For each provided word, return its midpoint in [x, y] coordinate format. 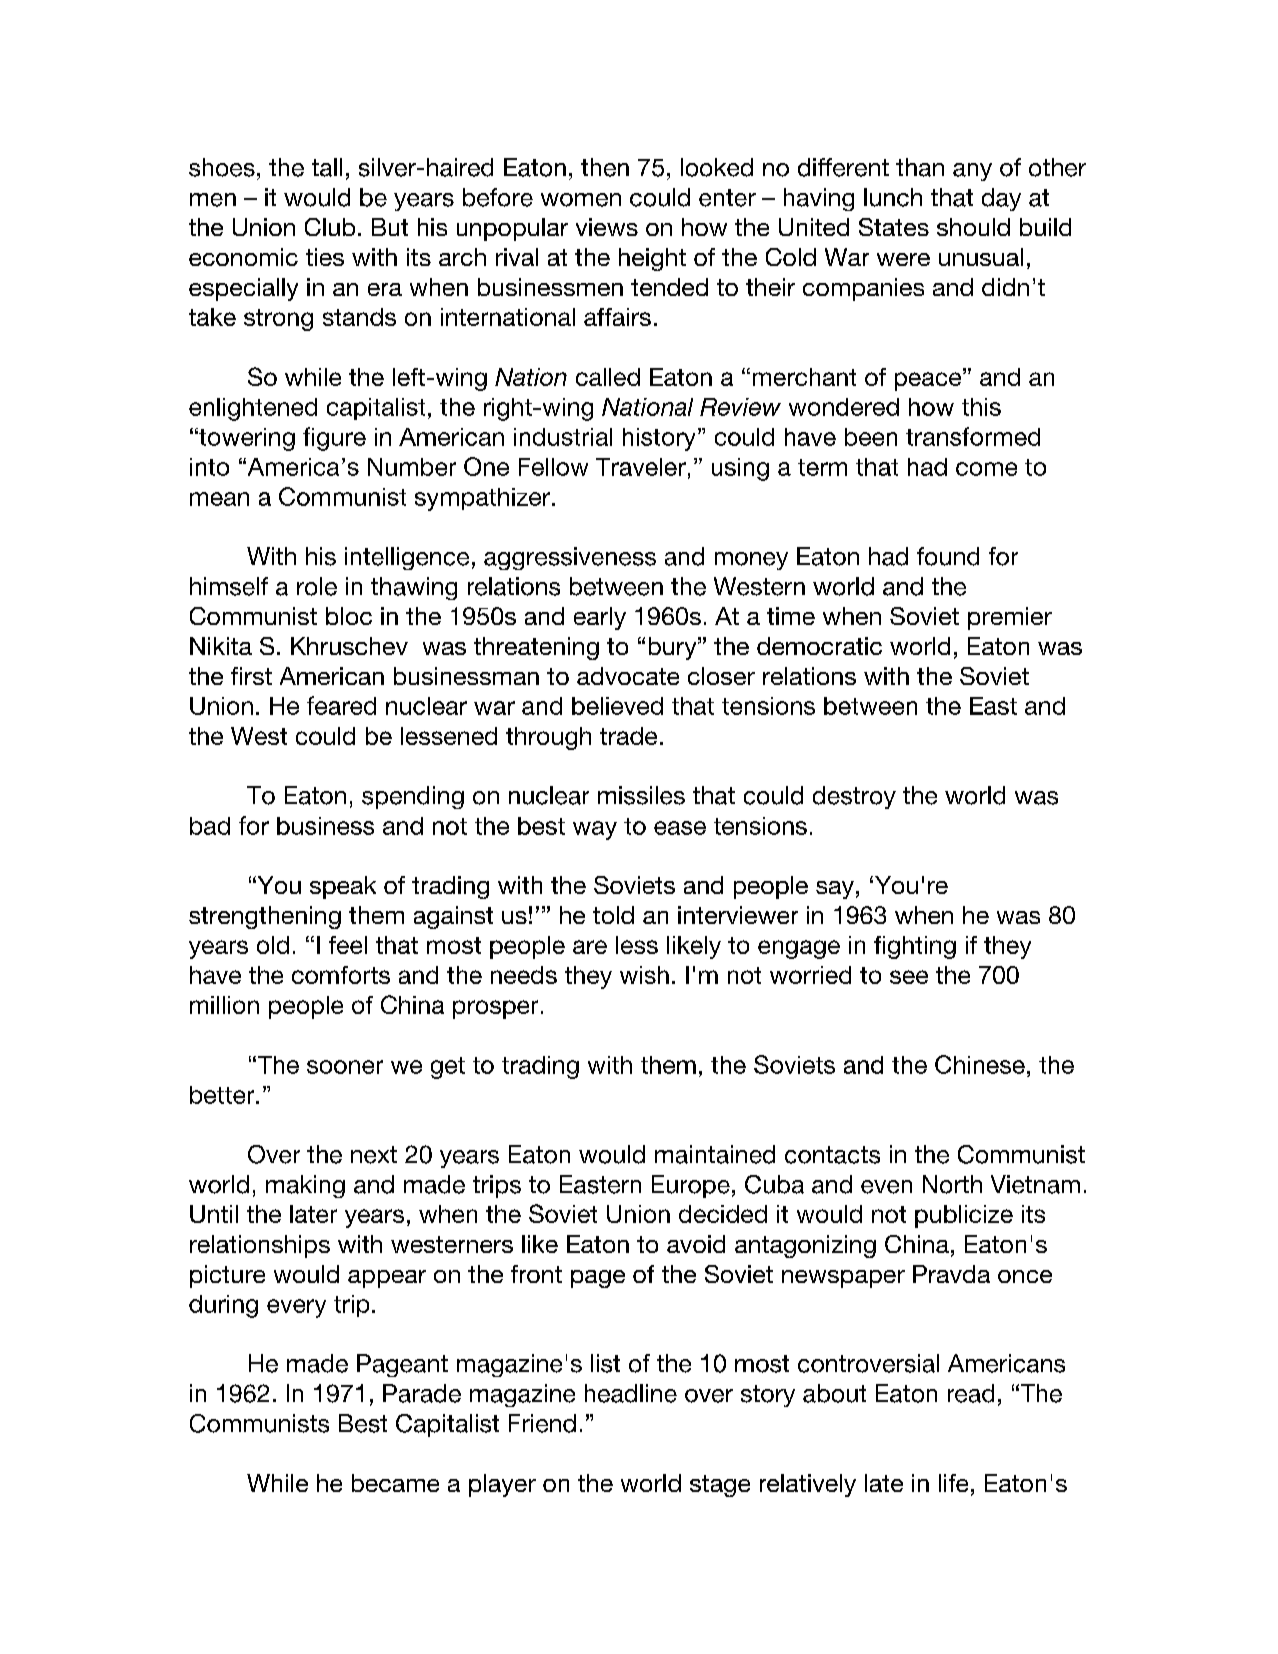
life [953, 1483]
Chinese [980, 1064]
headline [631, 1393]
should [973, 227]
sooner [345, 1067]
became [395, 1483]
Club [330, 227]
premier [1010, 618]
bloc [349, 616]
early [600, 618]
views [607, 227]
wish [644, 975]
